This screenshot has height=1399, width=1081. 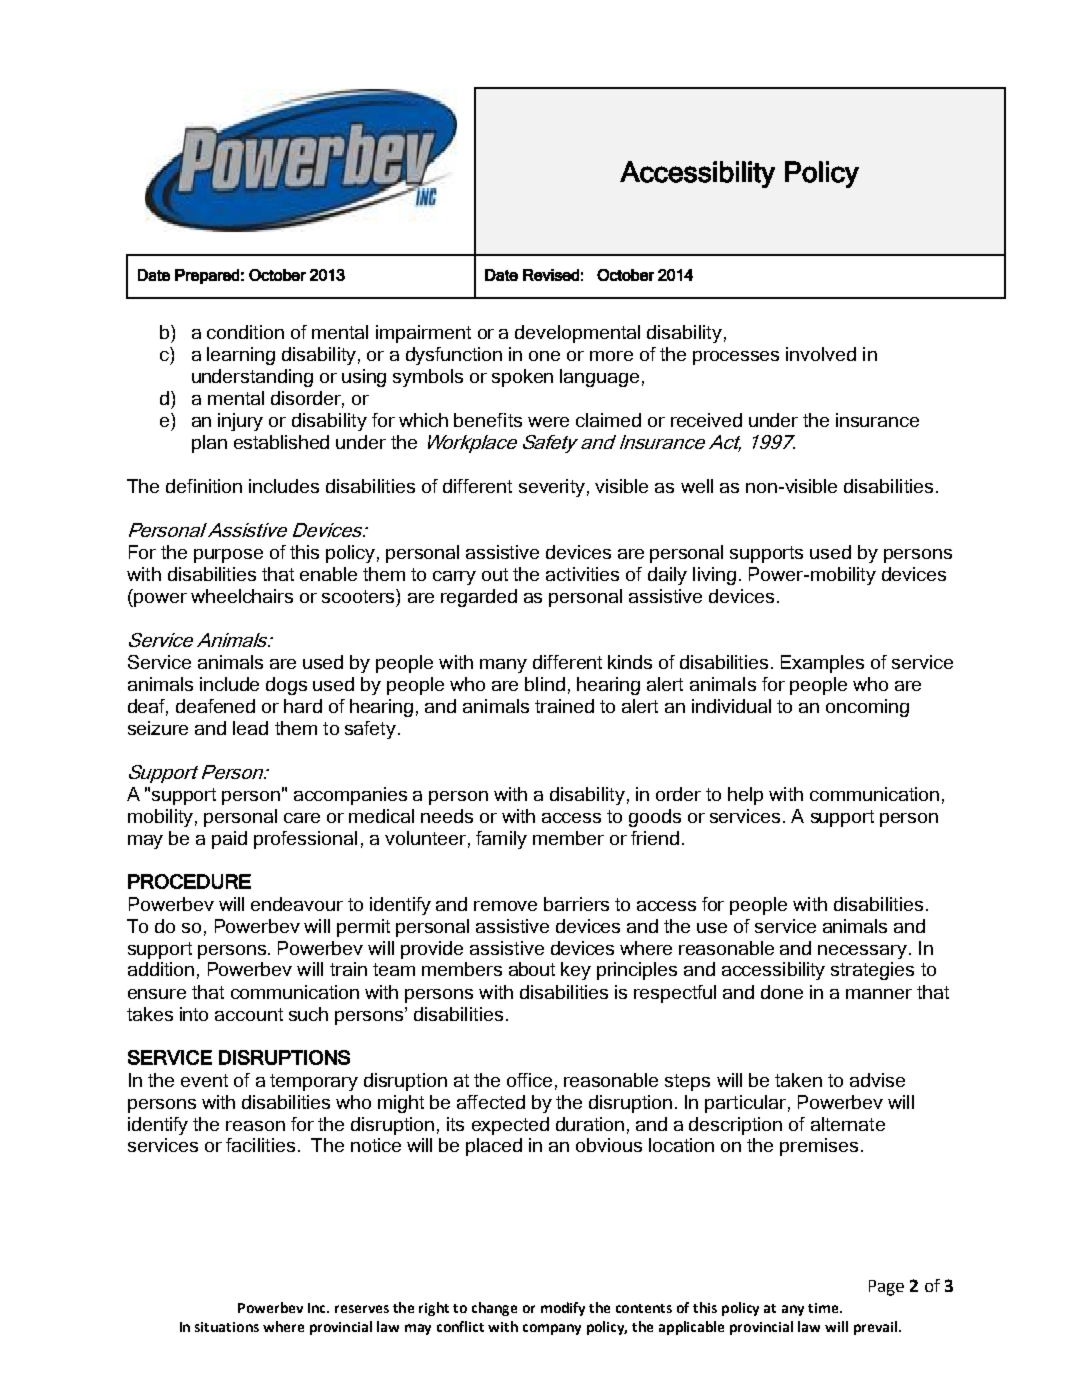 What do you see at coordinates (503, 666) in the screenshot?
I see `many` at bounding box center [503, 666].
